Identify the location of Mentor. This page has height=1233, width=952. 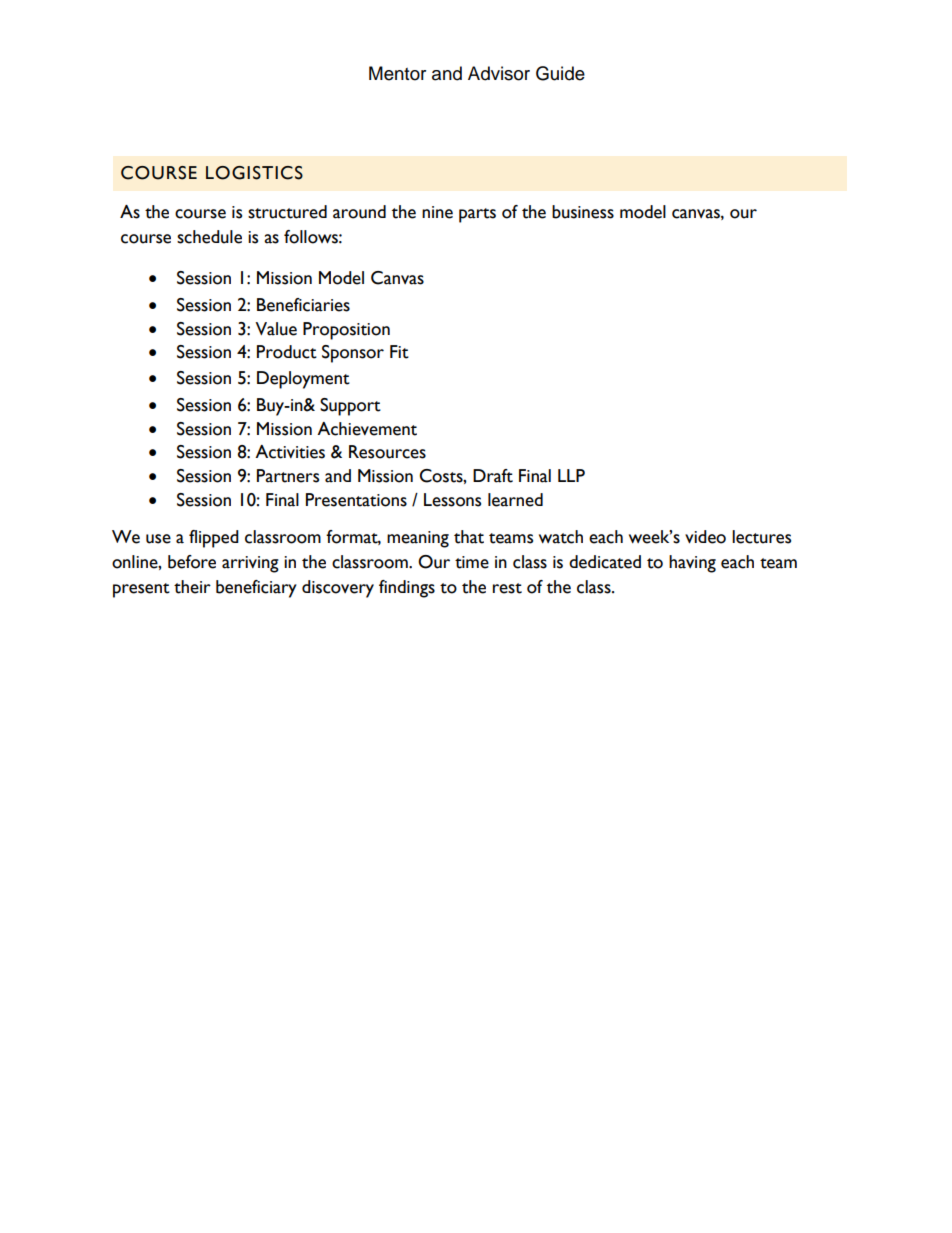
(397, 73).
